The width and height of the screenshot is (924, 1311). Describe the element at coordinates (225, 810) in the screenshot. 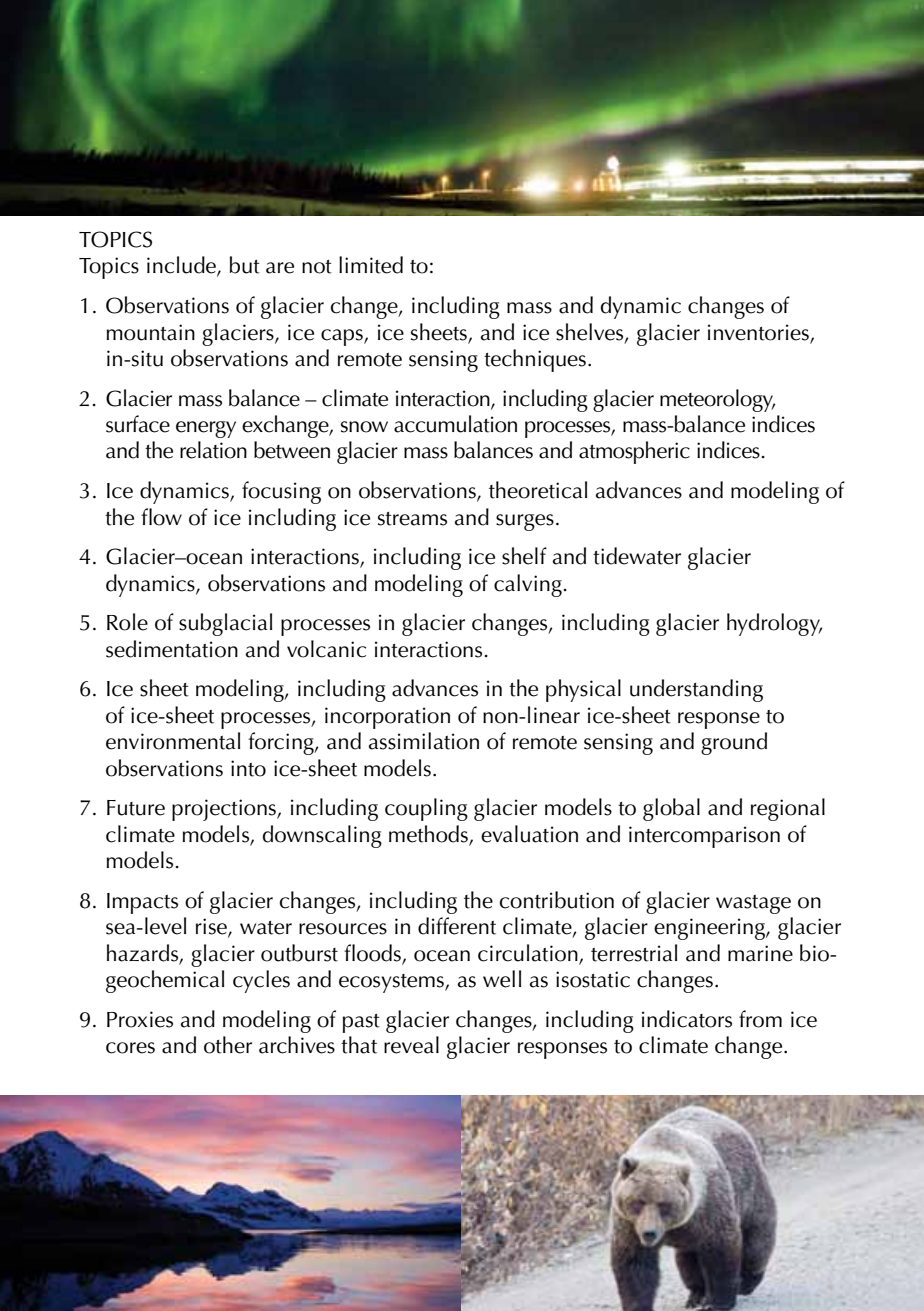

I see `projections` at that location.
